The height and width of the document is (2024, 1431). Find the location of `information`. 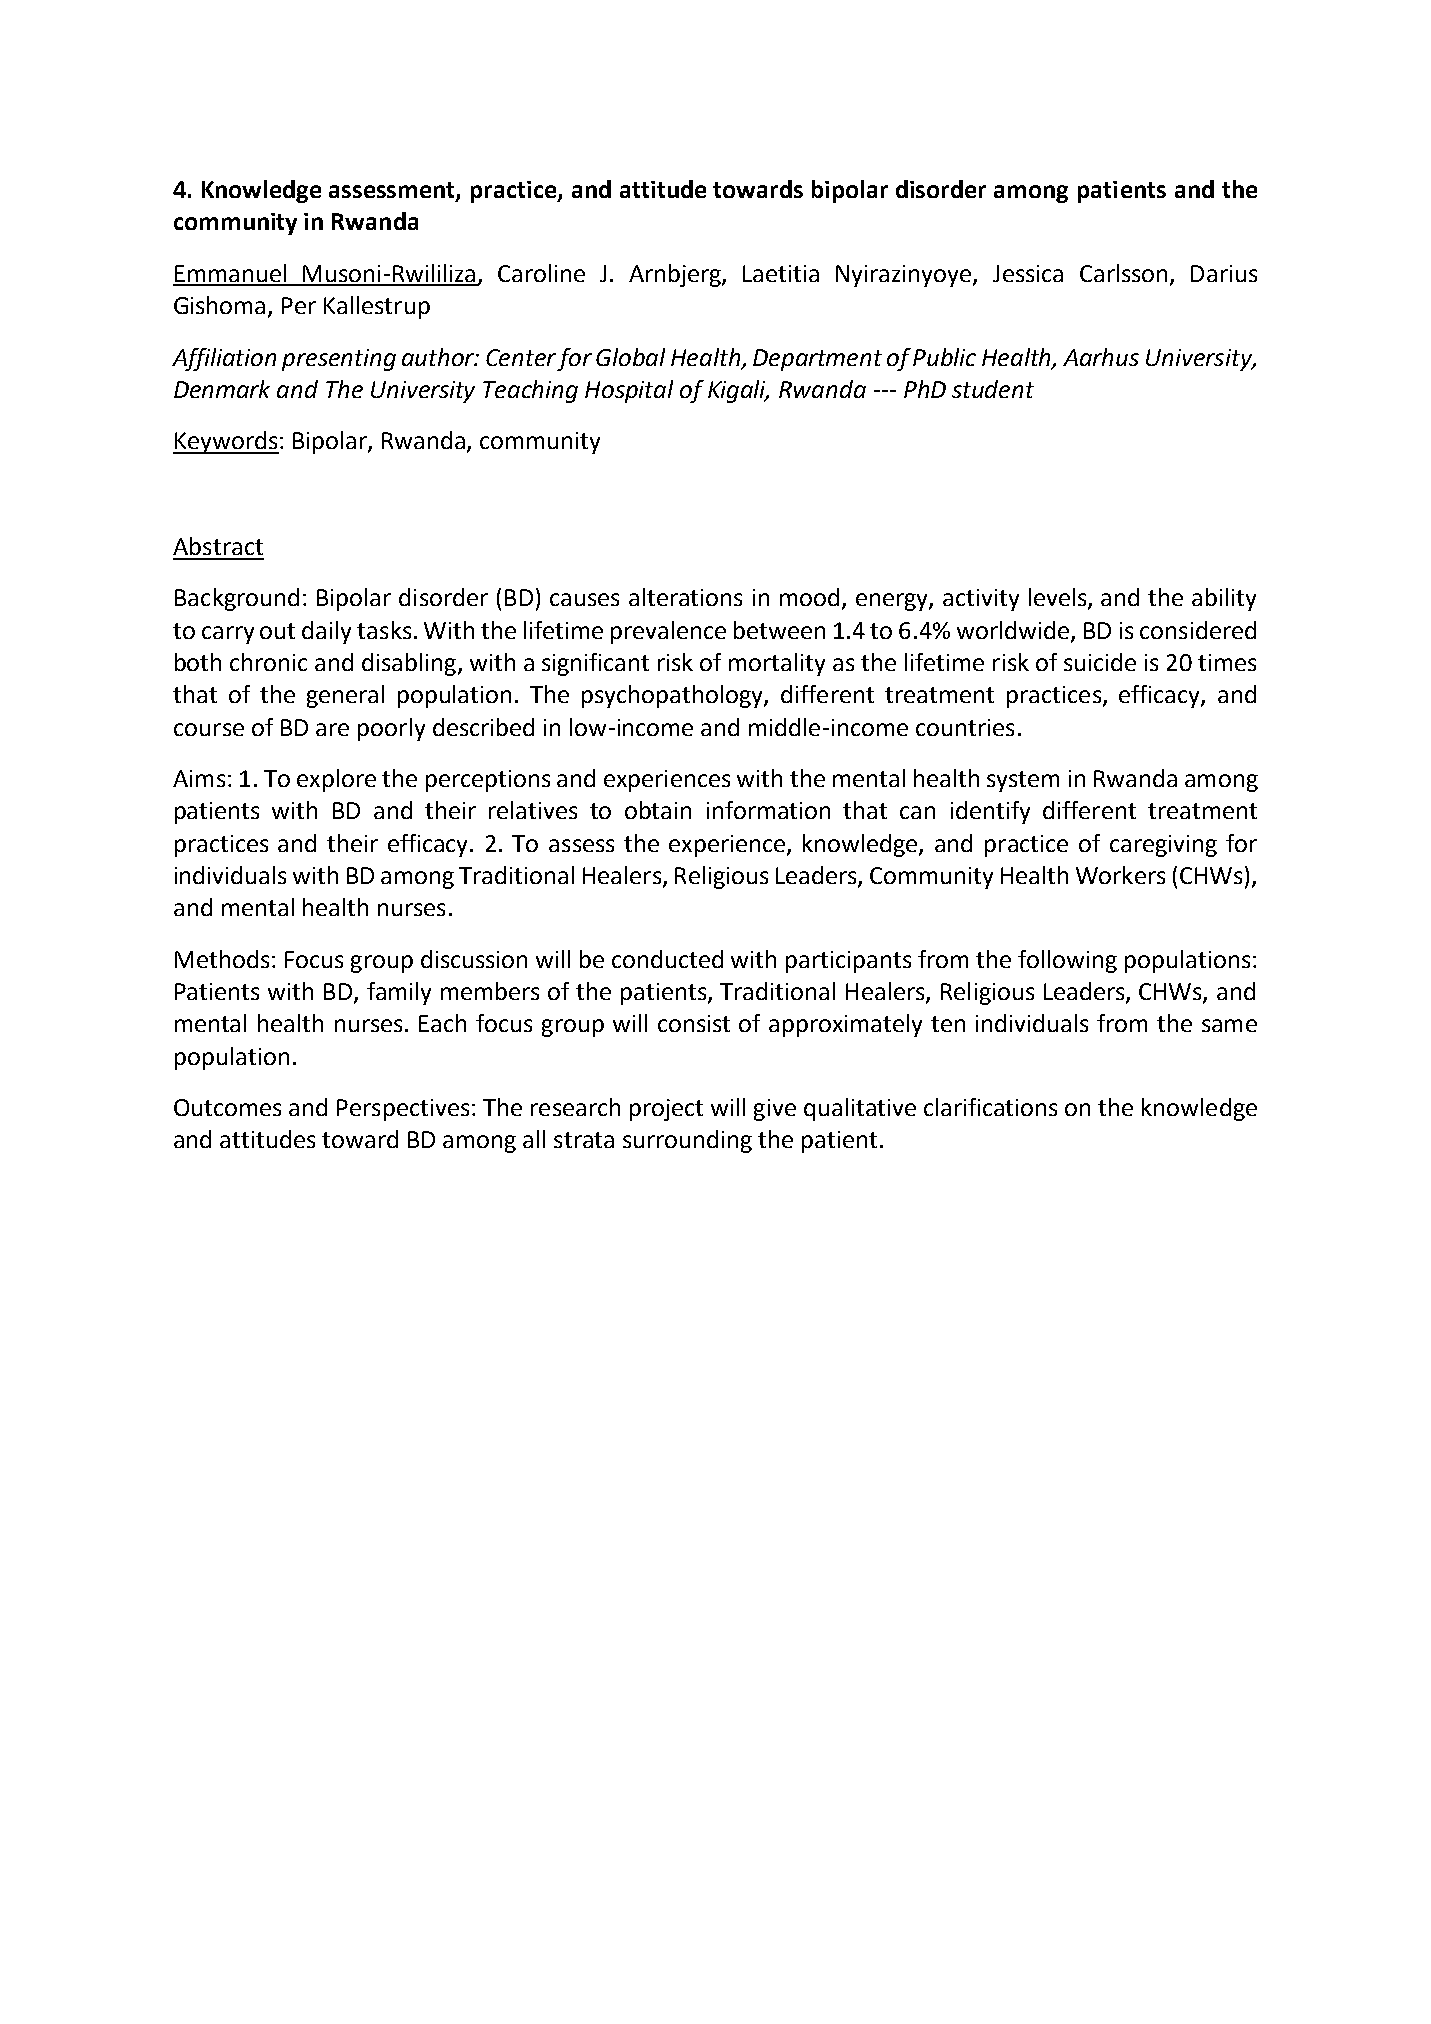

information is located at coordinates (768, 810).
